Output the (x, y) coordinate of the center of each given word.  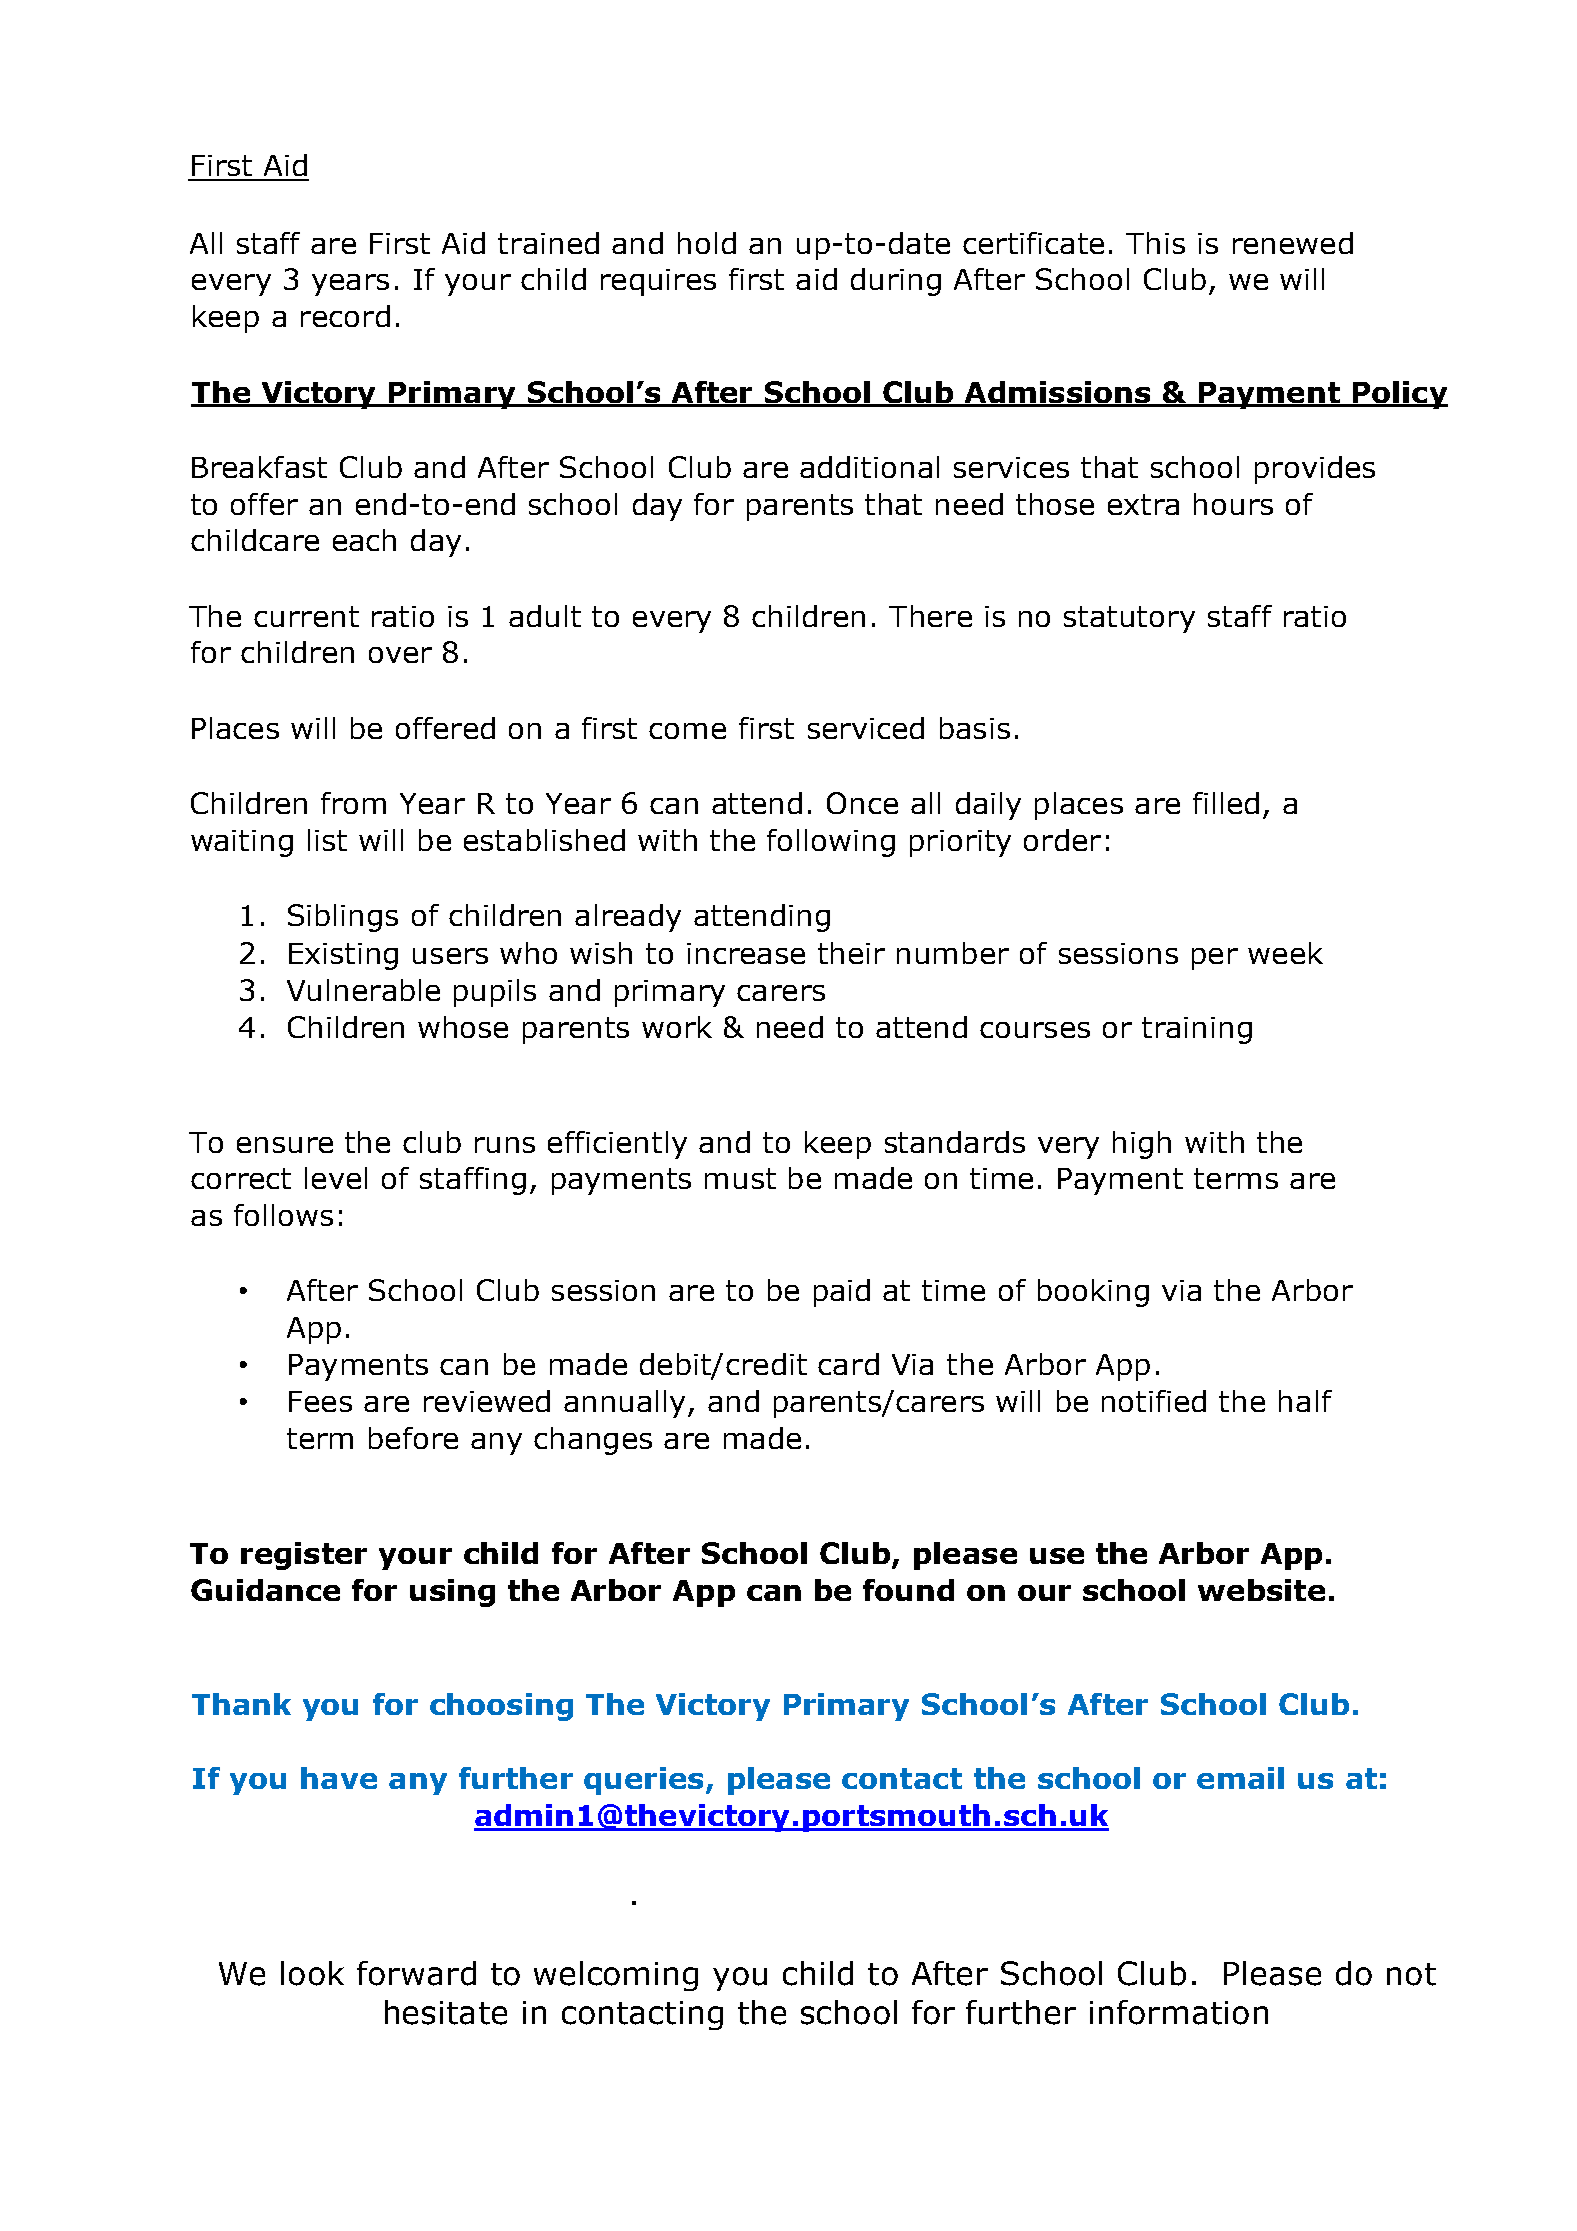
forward (416, 1973)
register (304, 1556)
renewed (1293, 243)
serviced (866, 728)
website (1261, 1590)
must (740, 1178)
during (896, 282)
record (345, 316)
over (400, 655)
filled (1226, 803)
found (908, 1590)
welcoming (616, 1976)
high (1142, 1145)
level (336, 1178)
